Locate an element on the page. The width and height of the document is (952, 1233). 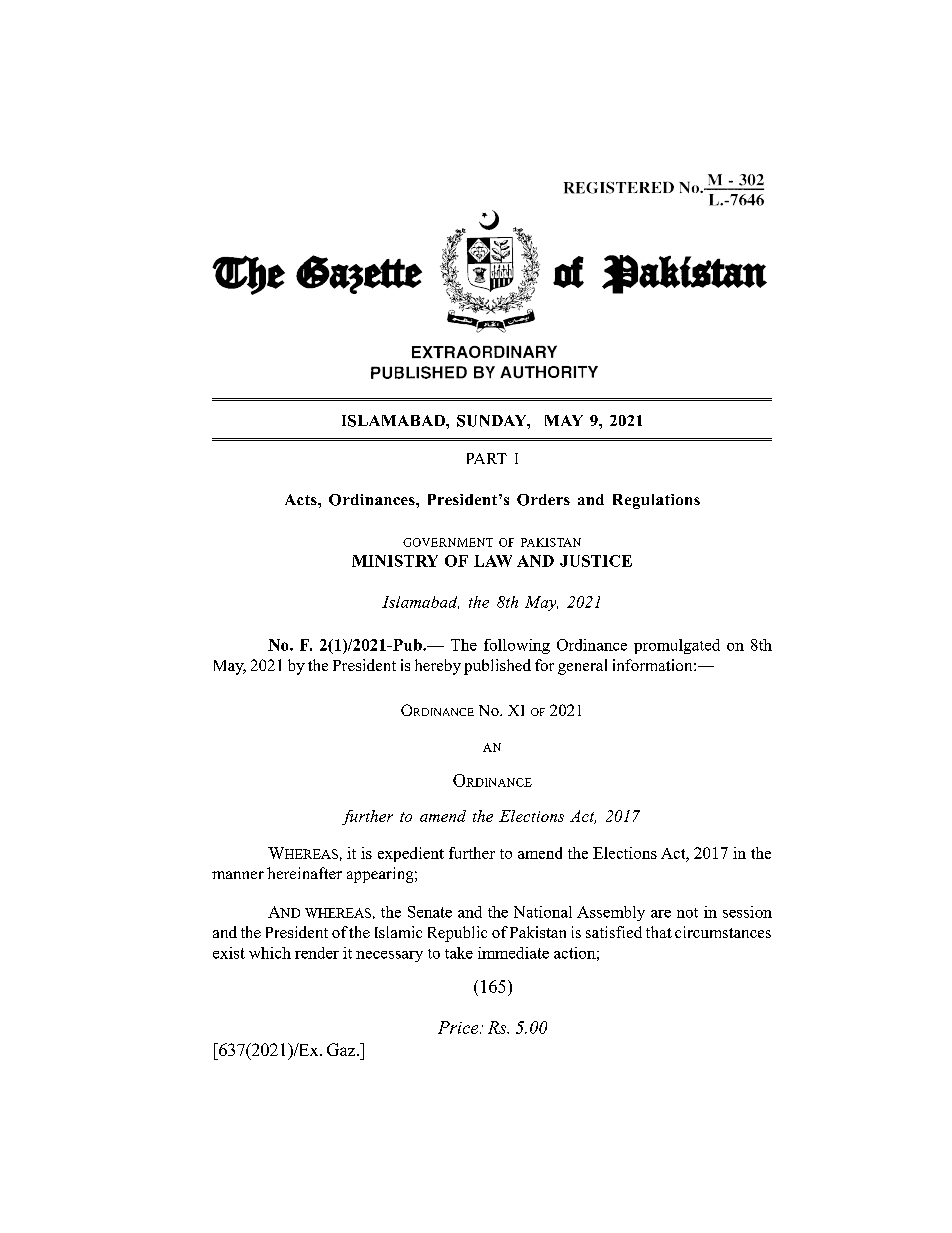
that is located at coordinates (659, 932).
